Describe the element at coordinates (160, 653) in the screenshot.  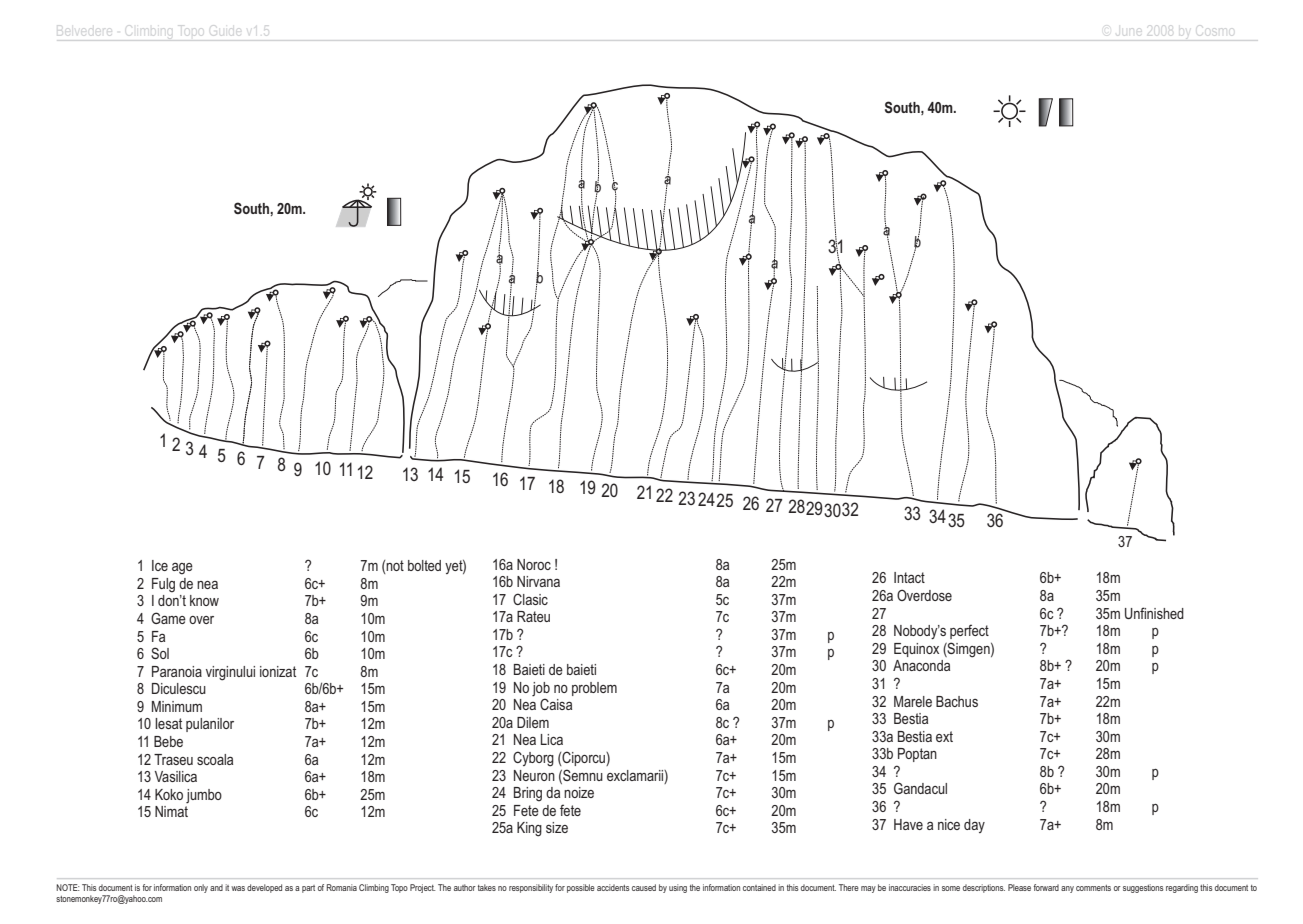
I see `Sol` at that location.
